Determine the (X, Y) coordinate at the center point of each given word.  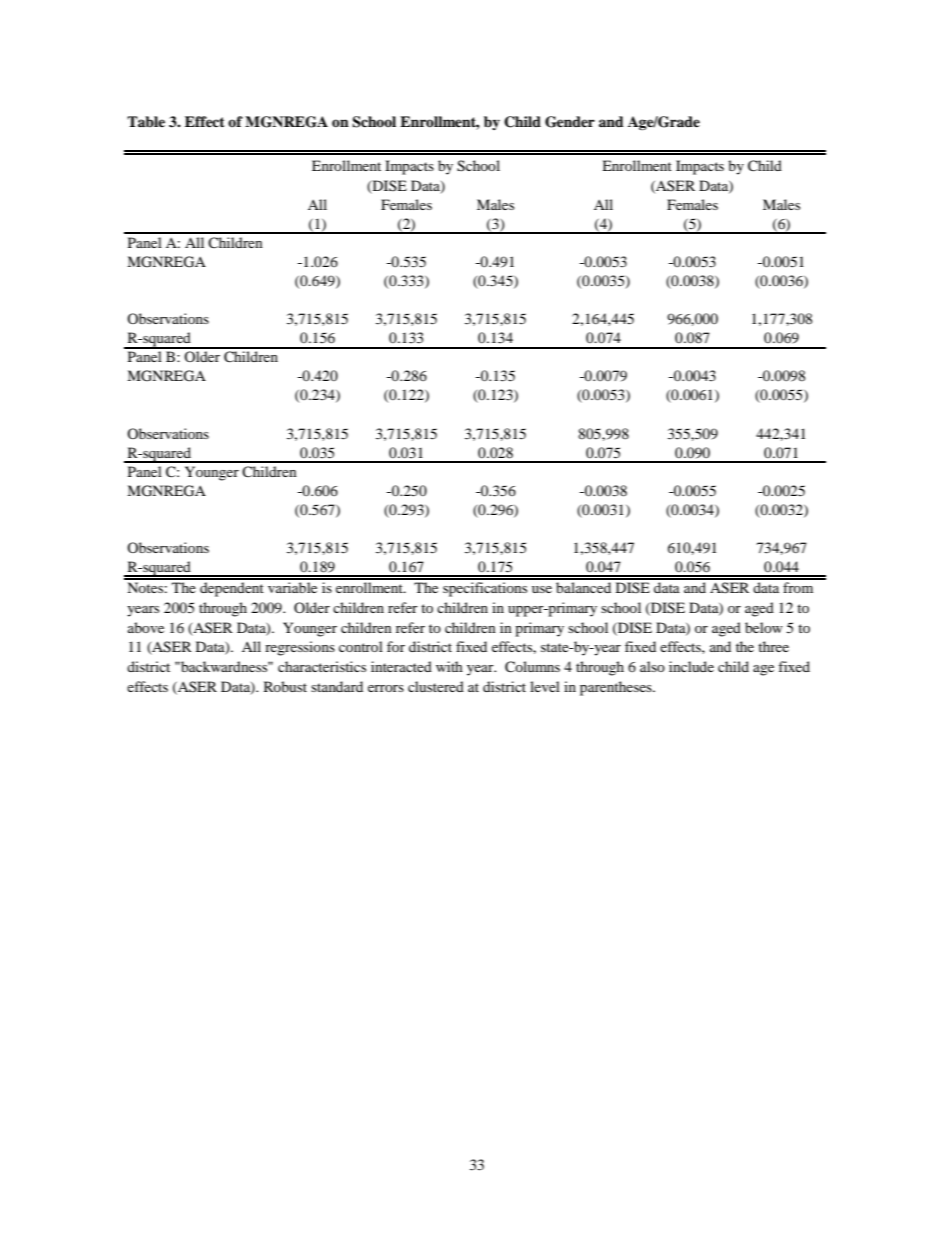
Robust (285, 686)
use (542, 589)
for (396, 646)
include (691, 666)
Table (146, 121)
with (449, 666)
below (764, 627)
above (146, 627)
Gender (570, 122)
